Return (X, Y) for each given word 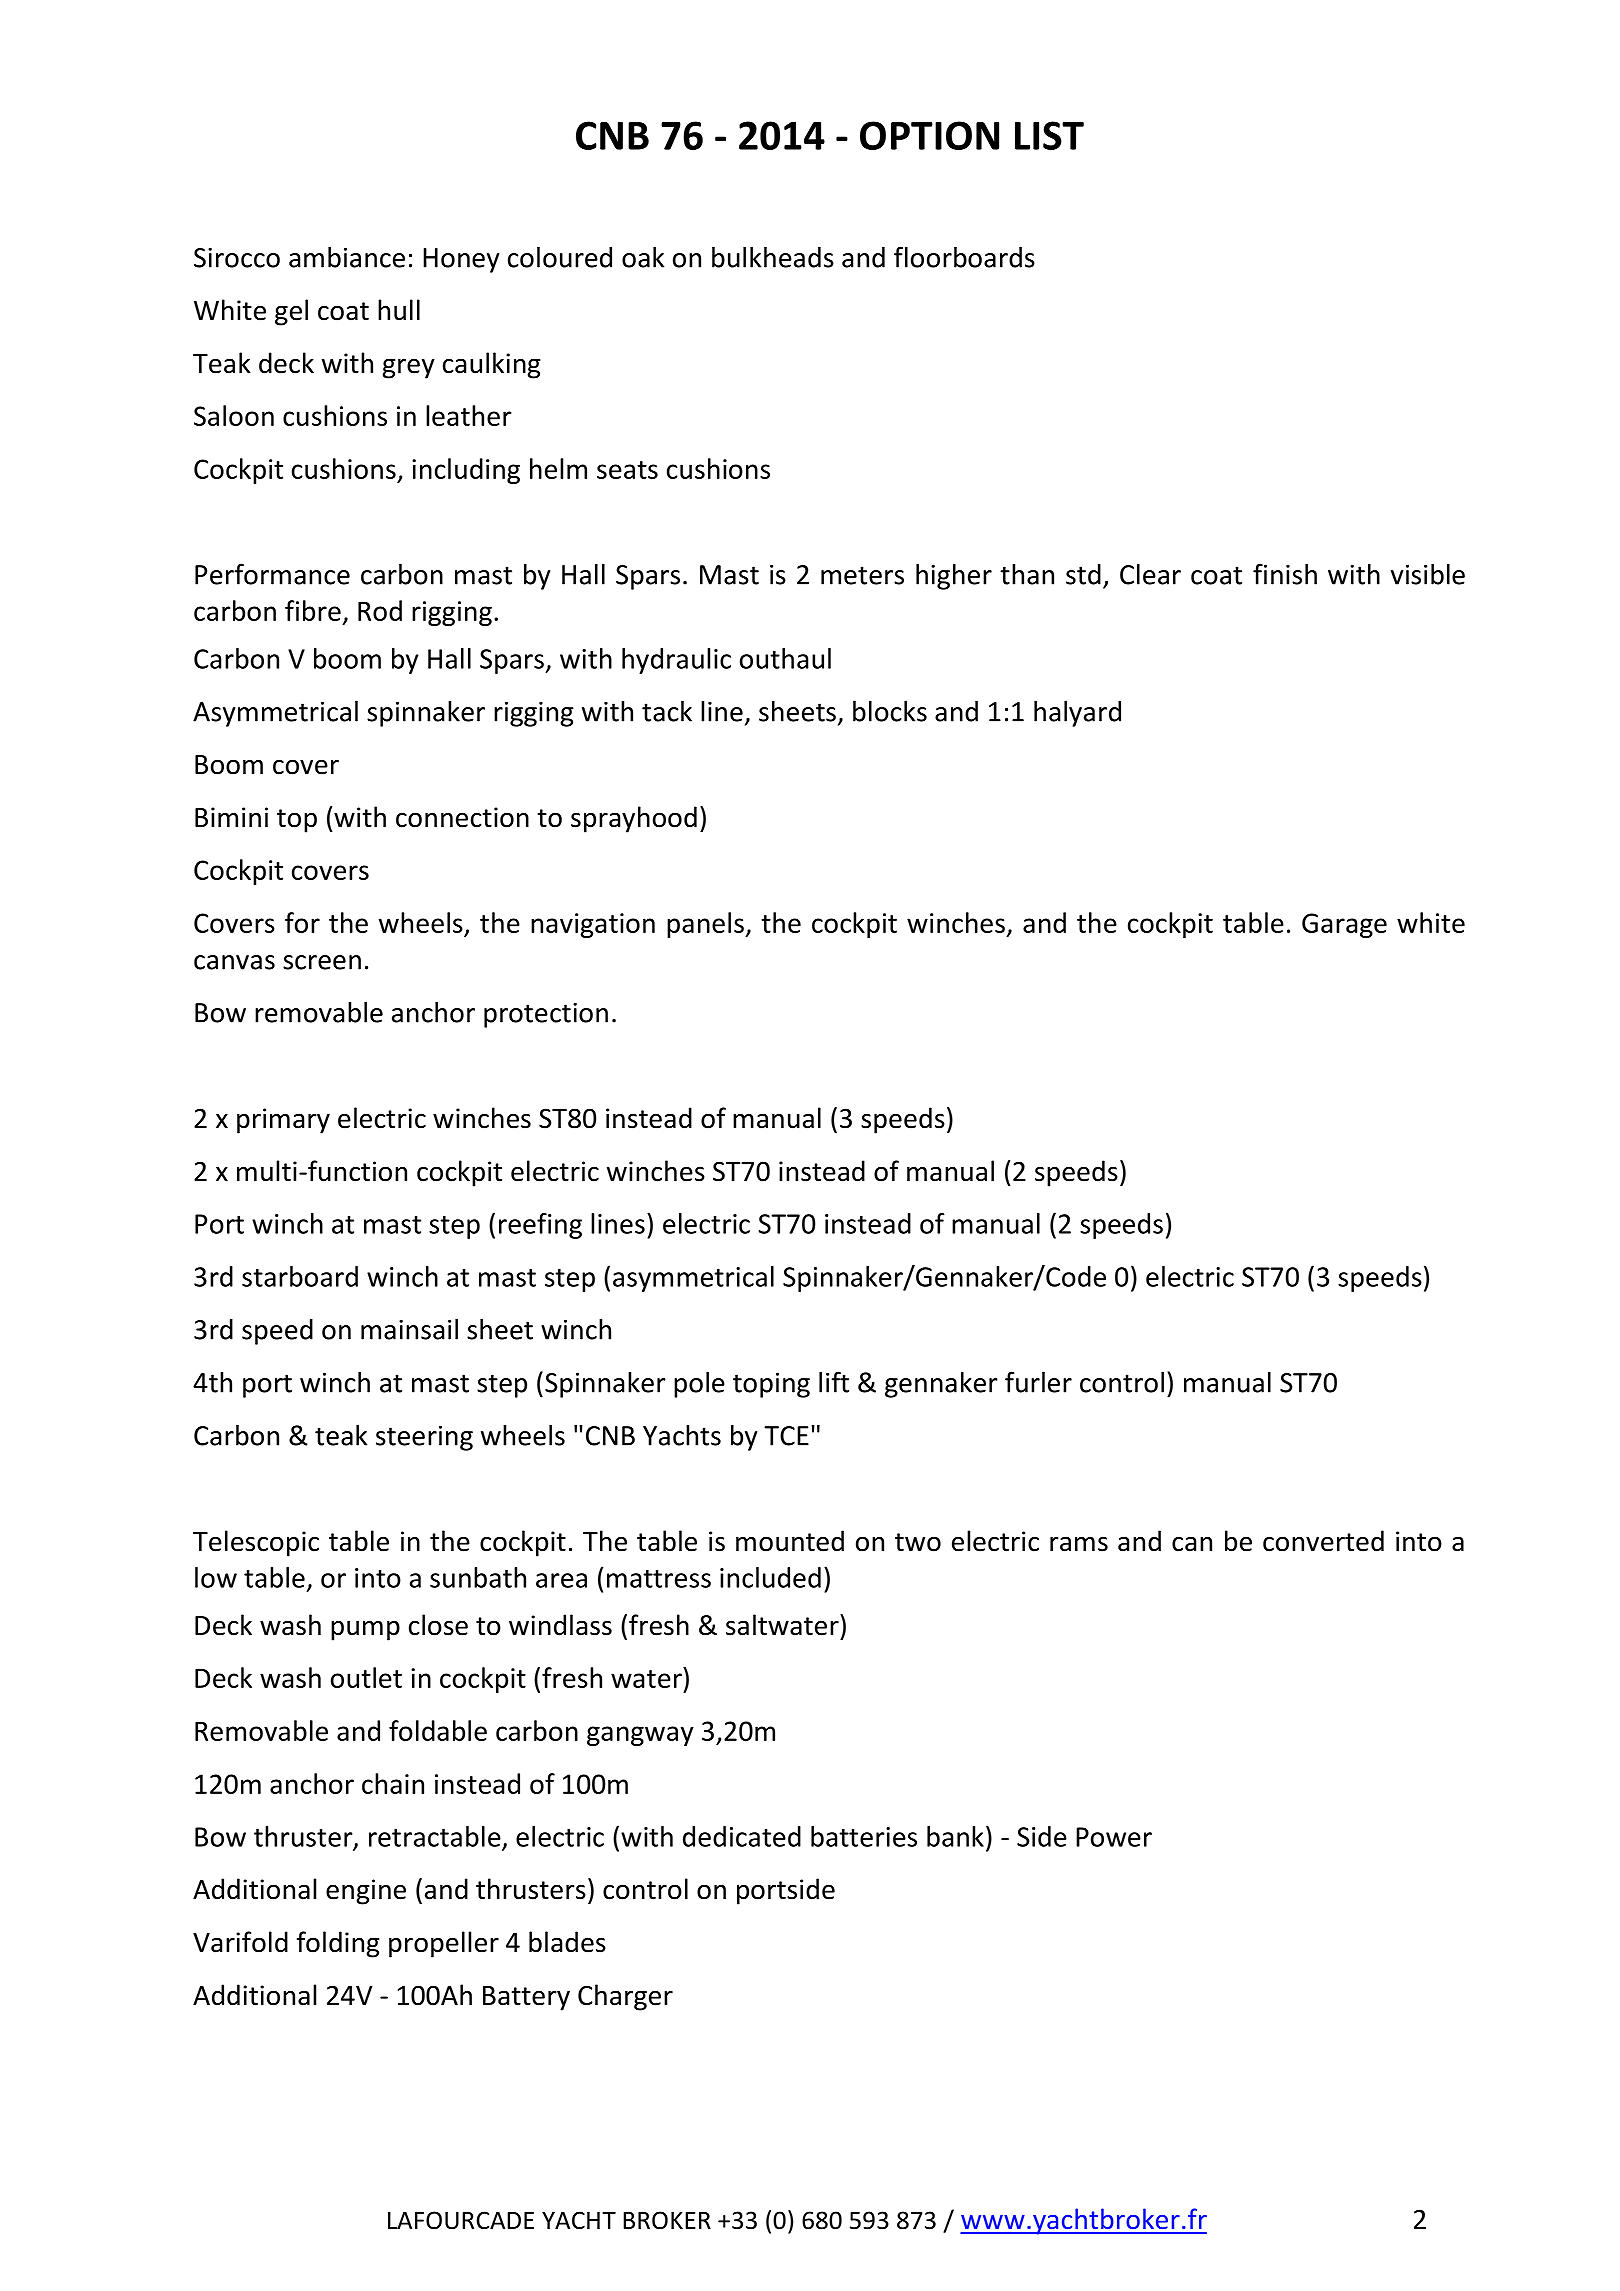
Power (1114, 1837)
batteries (864, 1836)
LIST (1049, 135)
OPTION (929, 135)
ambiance (347, 257)
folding (338, 1944)
